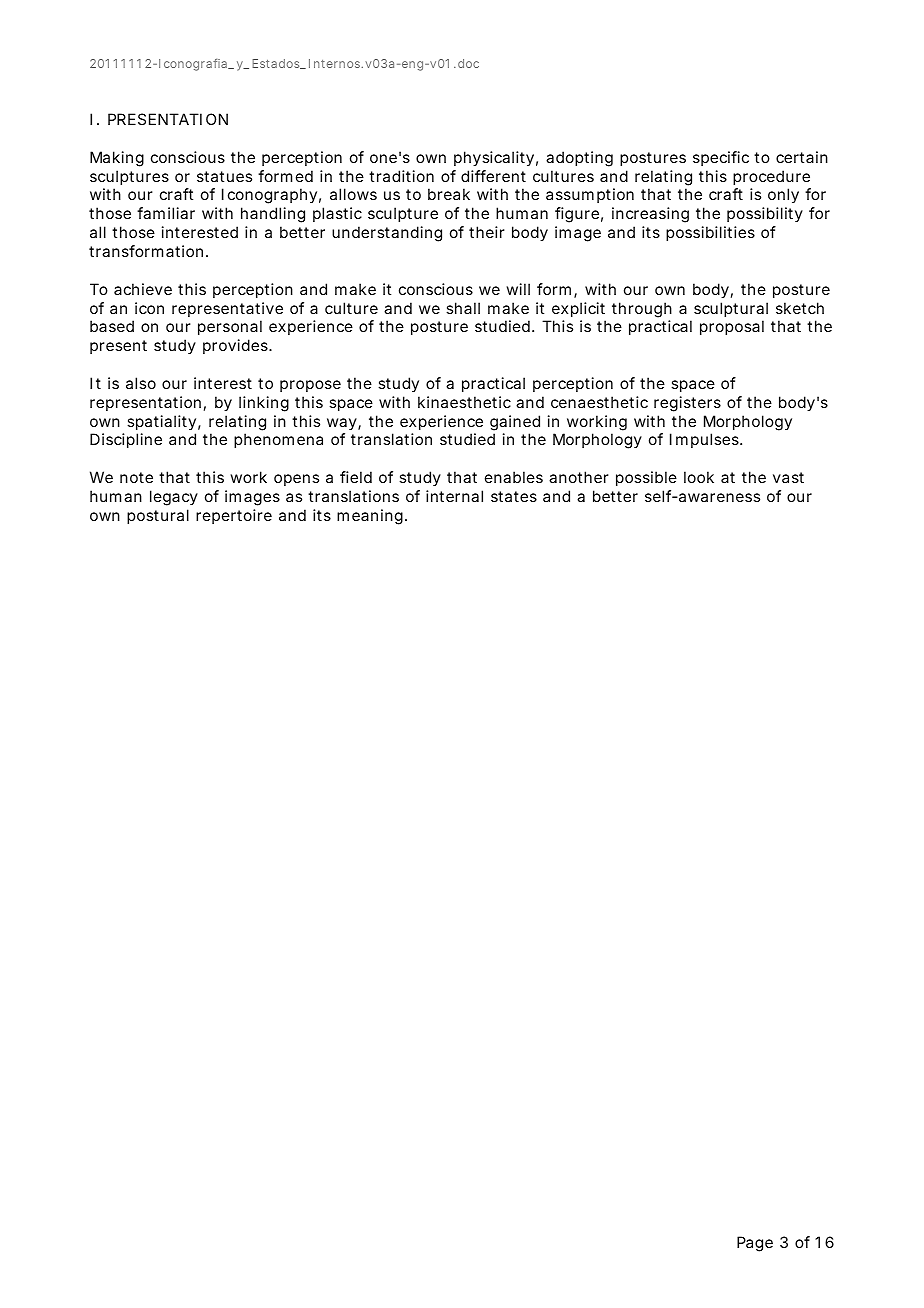 The height and width of the screenshot is (1308, 924). Describe the element at coordinates (224, 176) in the screenshot. I see `statues` at that location.
